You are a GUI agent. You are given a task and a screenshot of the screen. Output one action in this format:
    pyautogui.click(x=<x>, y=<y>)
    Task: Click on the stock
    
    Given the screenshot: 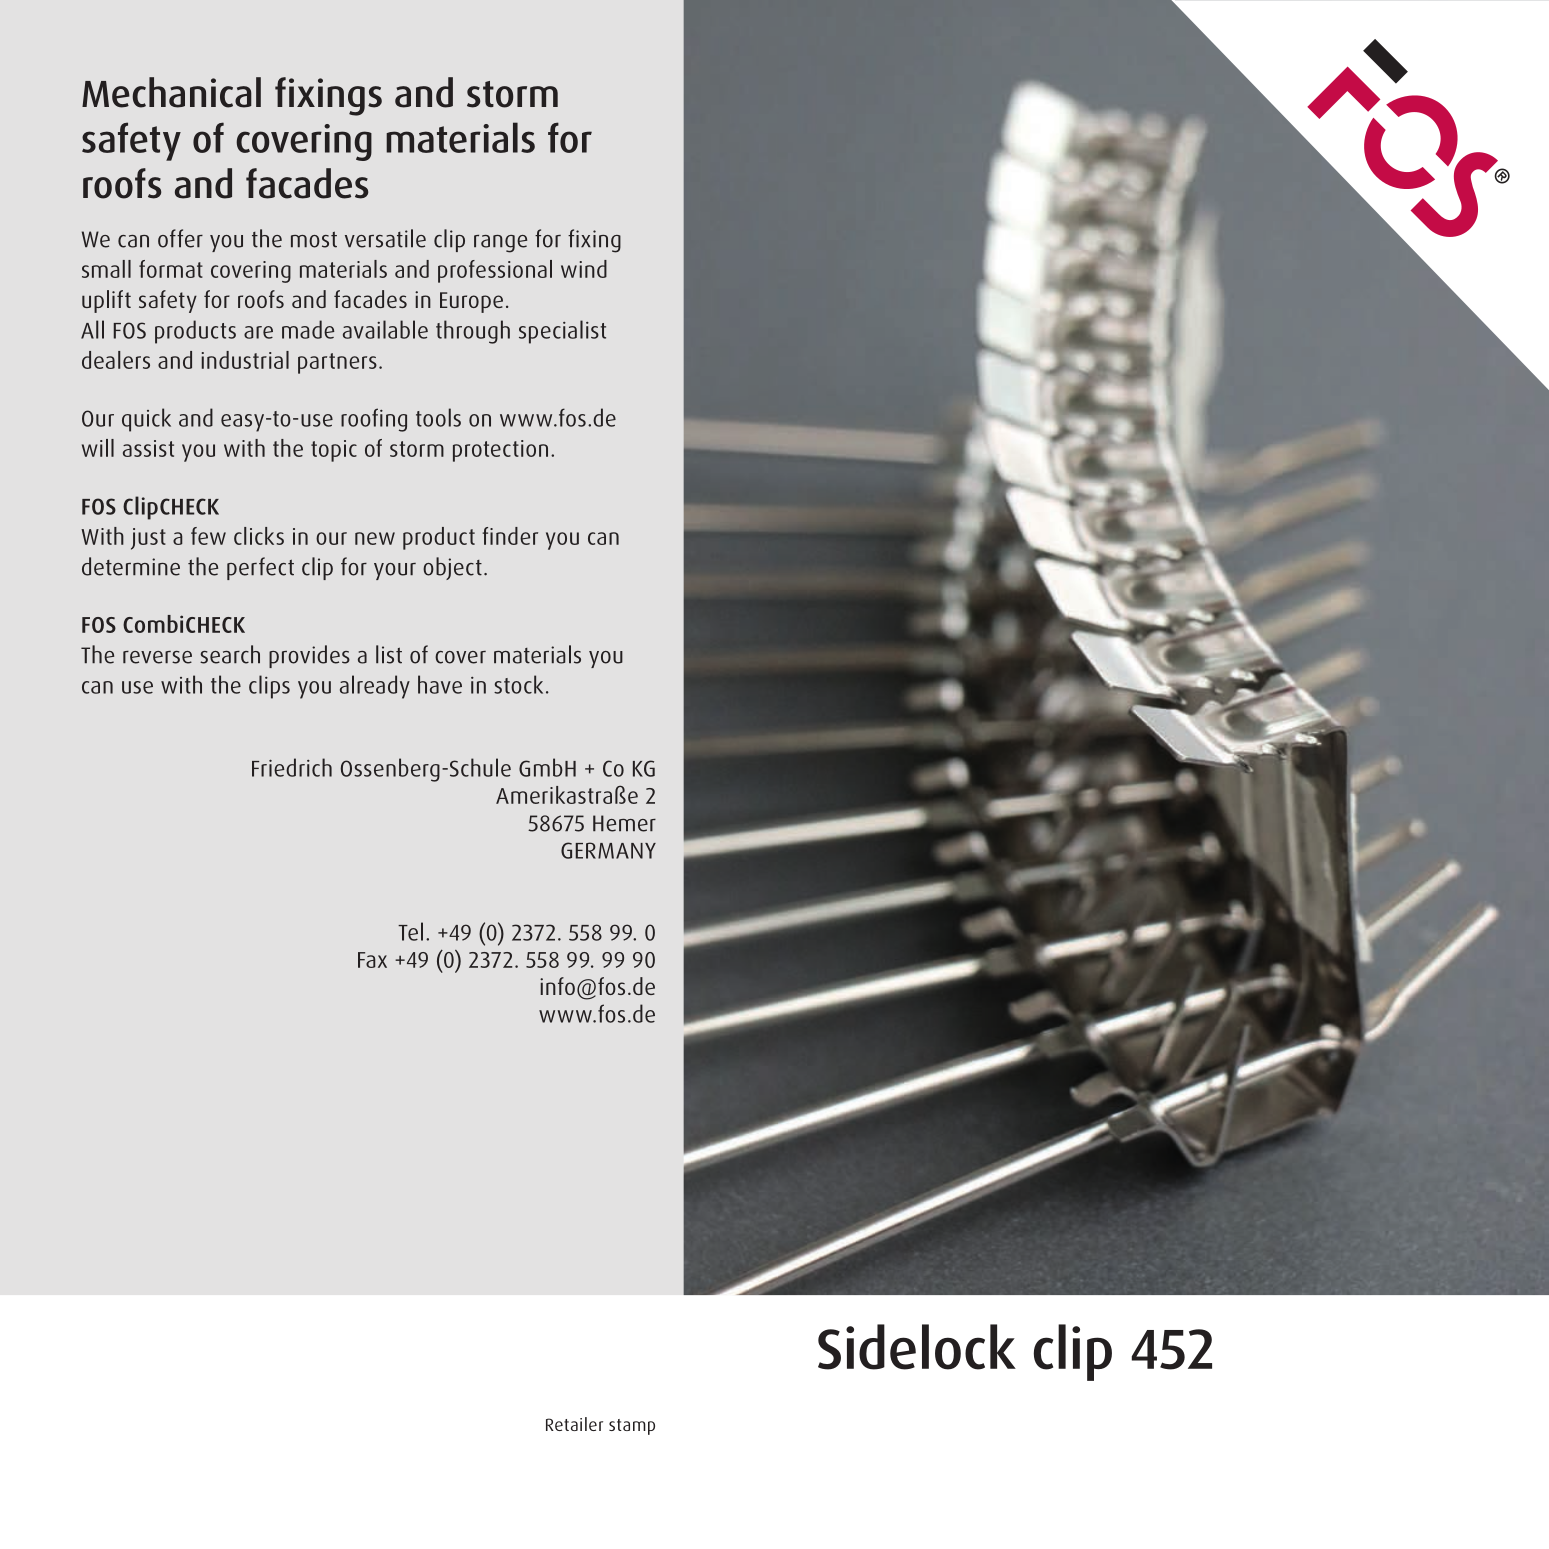 What is the action you would take?
    pyautogui.click(x=518, y=684)
